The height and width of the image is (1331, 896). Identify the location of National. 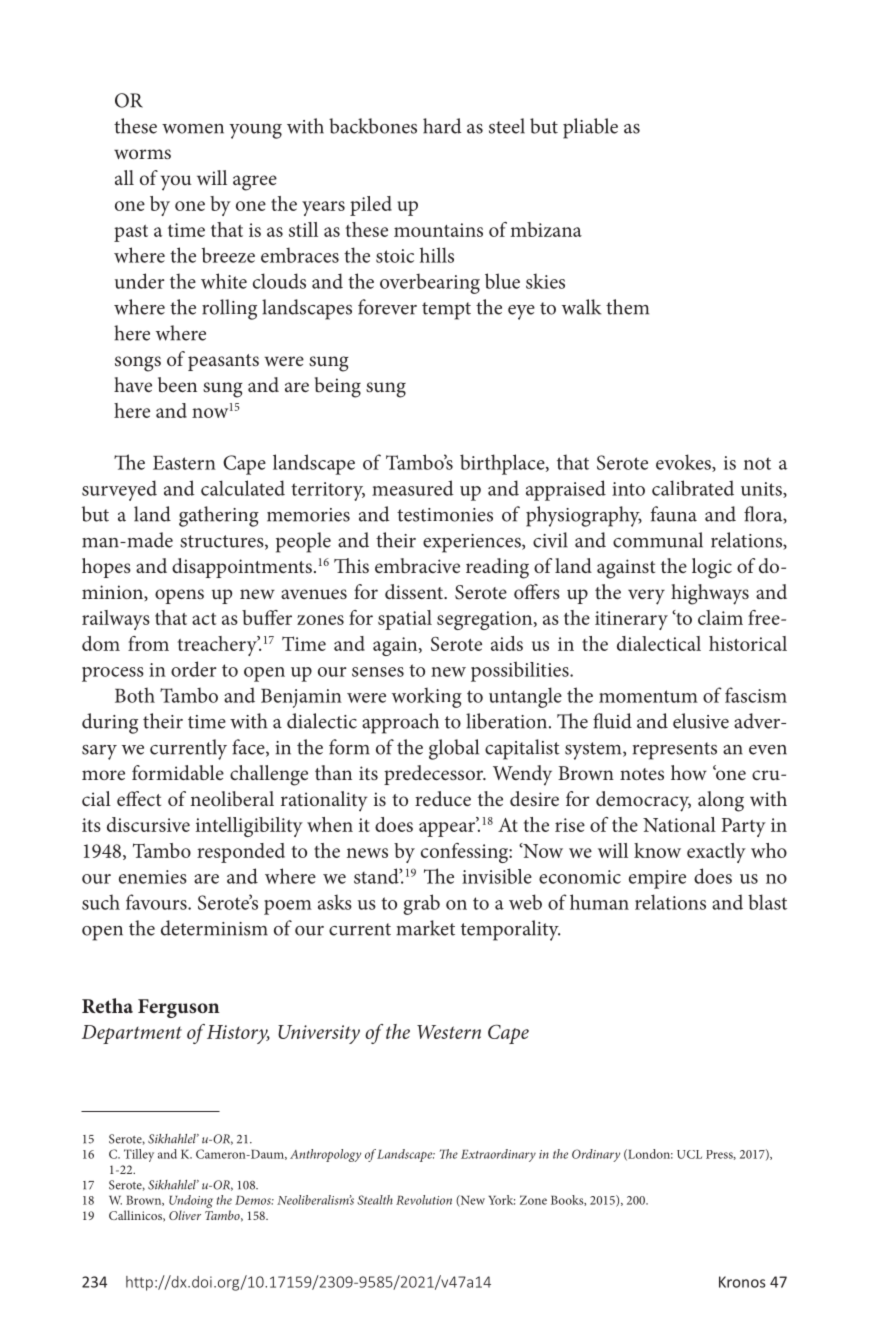
(679, 824).
